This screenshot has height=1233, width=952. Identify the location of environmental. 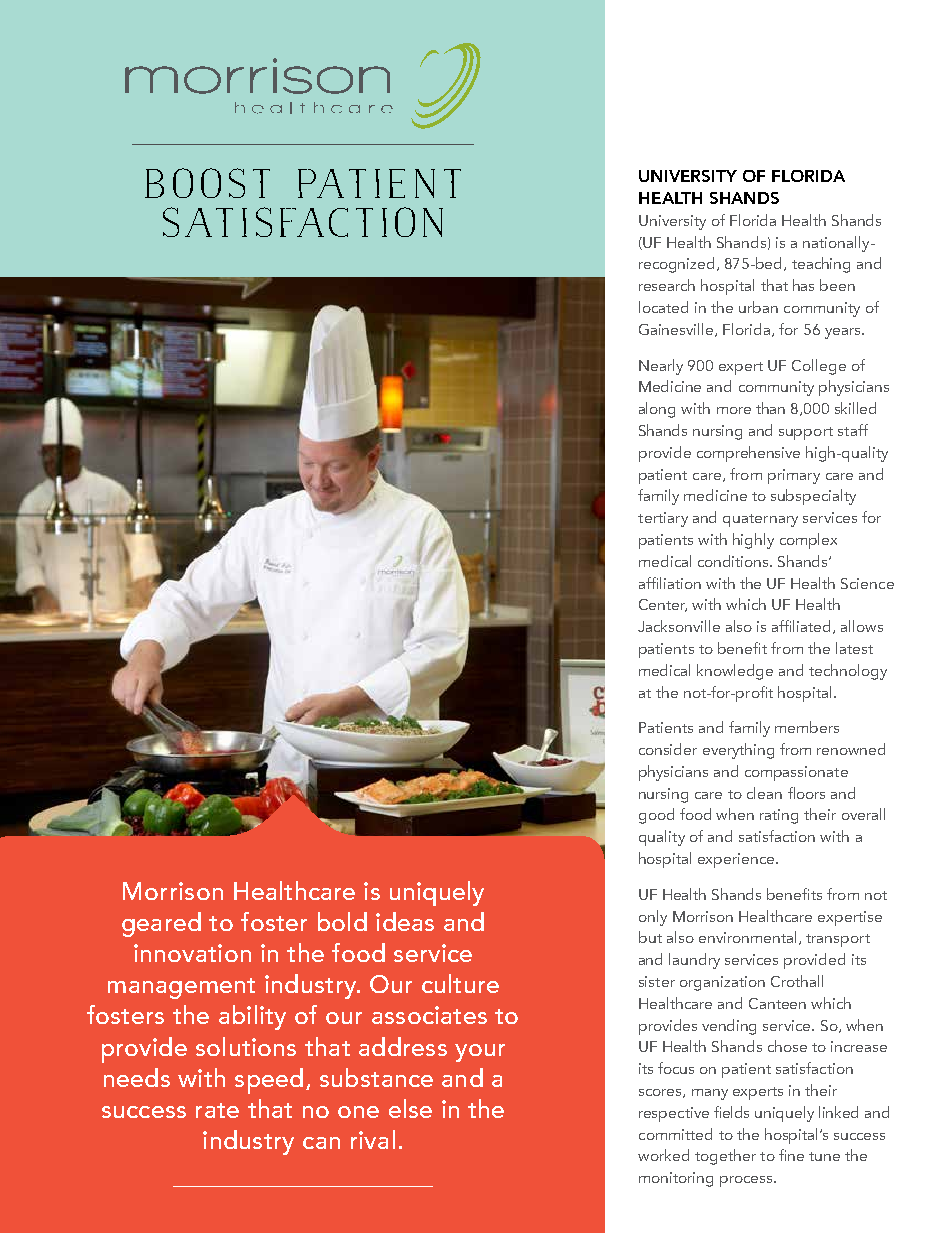
(747, 937).
